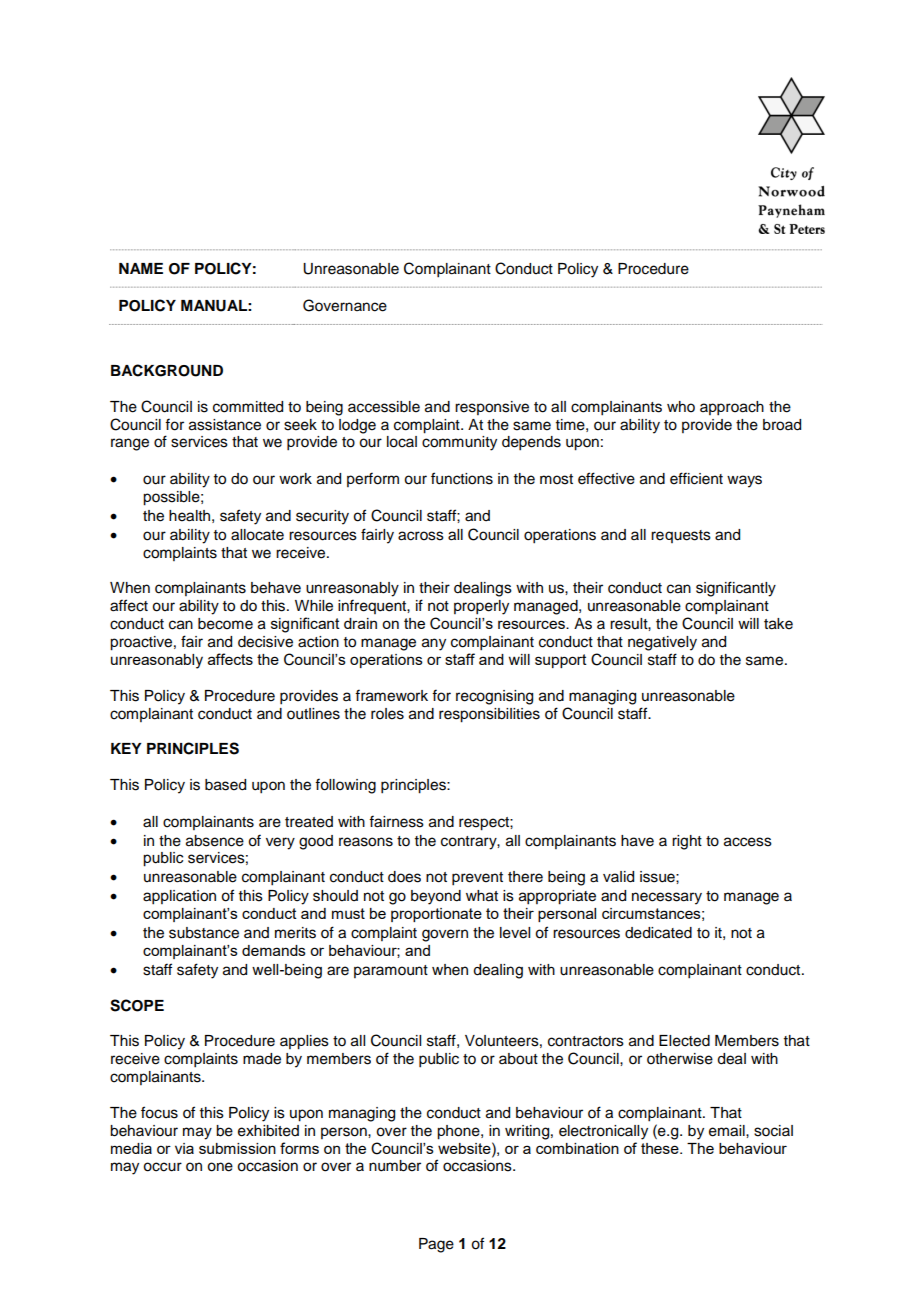 This screenshot has height=1308, width=924. I want to click on negatively, so click(662, 643).
